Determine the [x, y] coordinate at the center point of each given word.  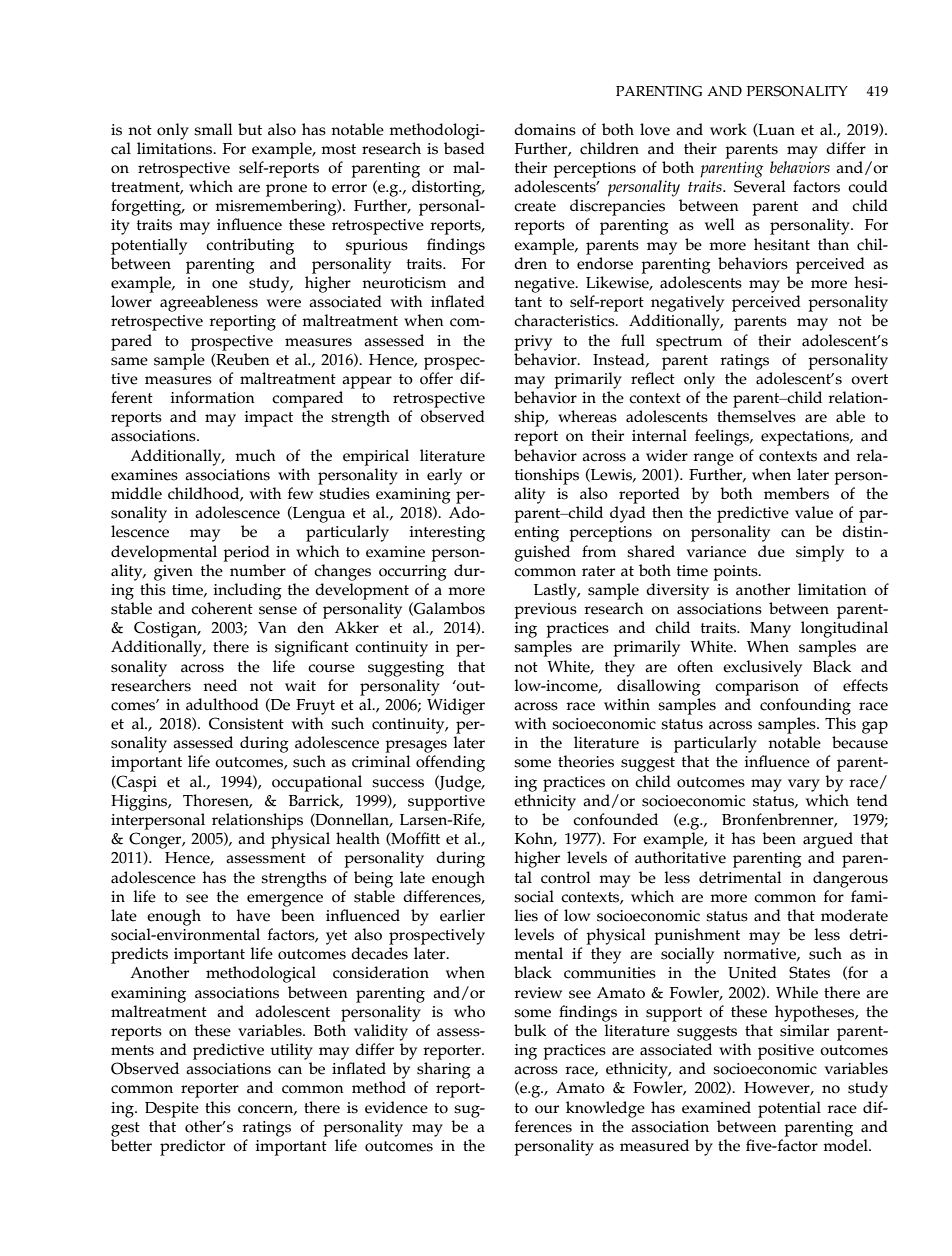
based [464, 148]
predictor [192, 1147]
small [213, 129]
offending [450, 763]
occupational [317, 783]
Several [759, 186]
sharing [444, 1070]
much [255, 455]
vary [804, 785]
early [444, 476]
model [846, 1145]
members [796, 493]
